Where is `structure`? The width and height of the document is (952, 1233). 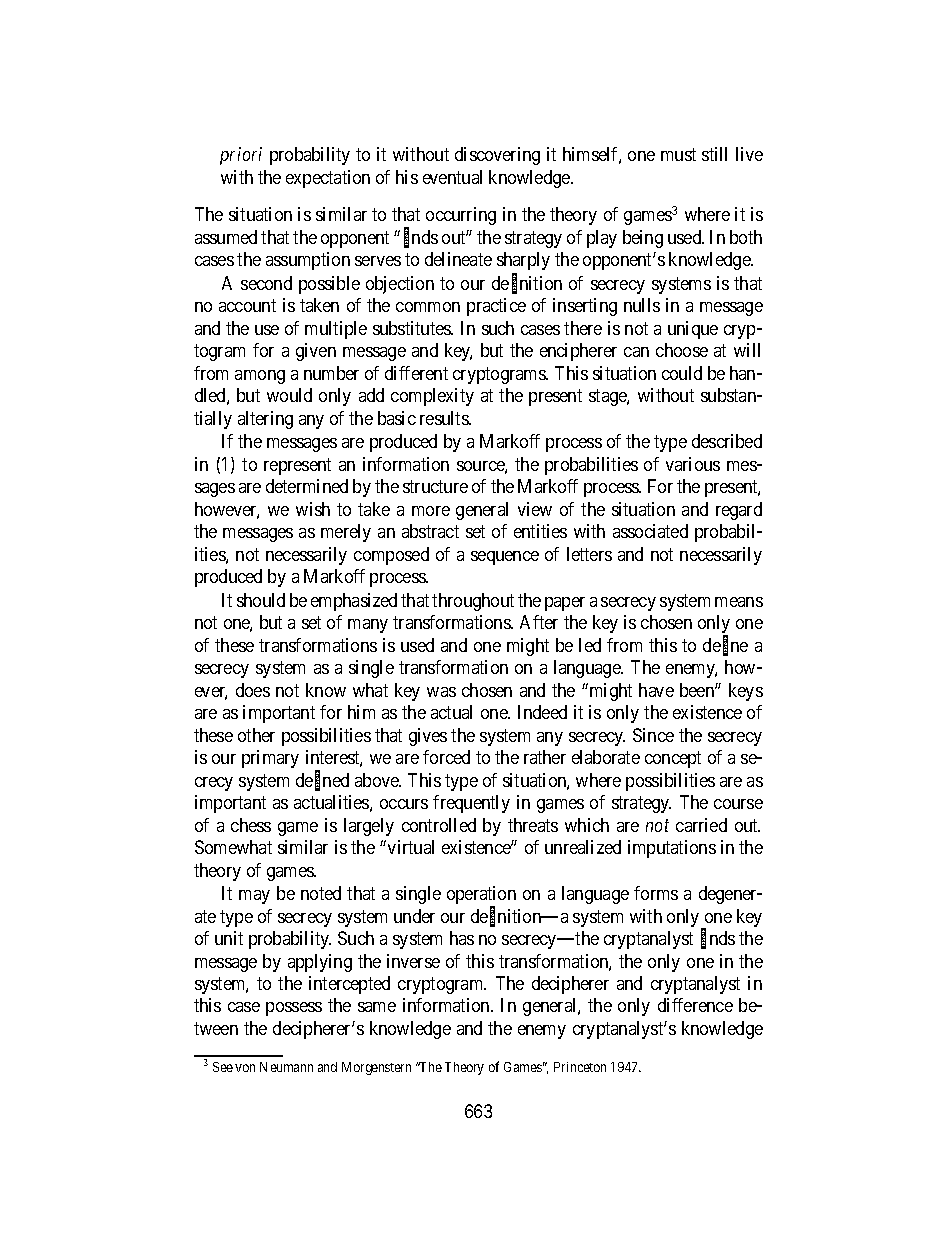
structure is located at coordinates (435, 487).
